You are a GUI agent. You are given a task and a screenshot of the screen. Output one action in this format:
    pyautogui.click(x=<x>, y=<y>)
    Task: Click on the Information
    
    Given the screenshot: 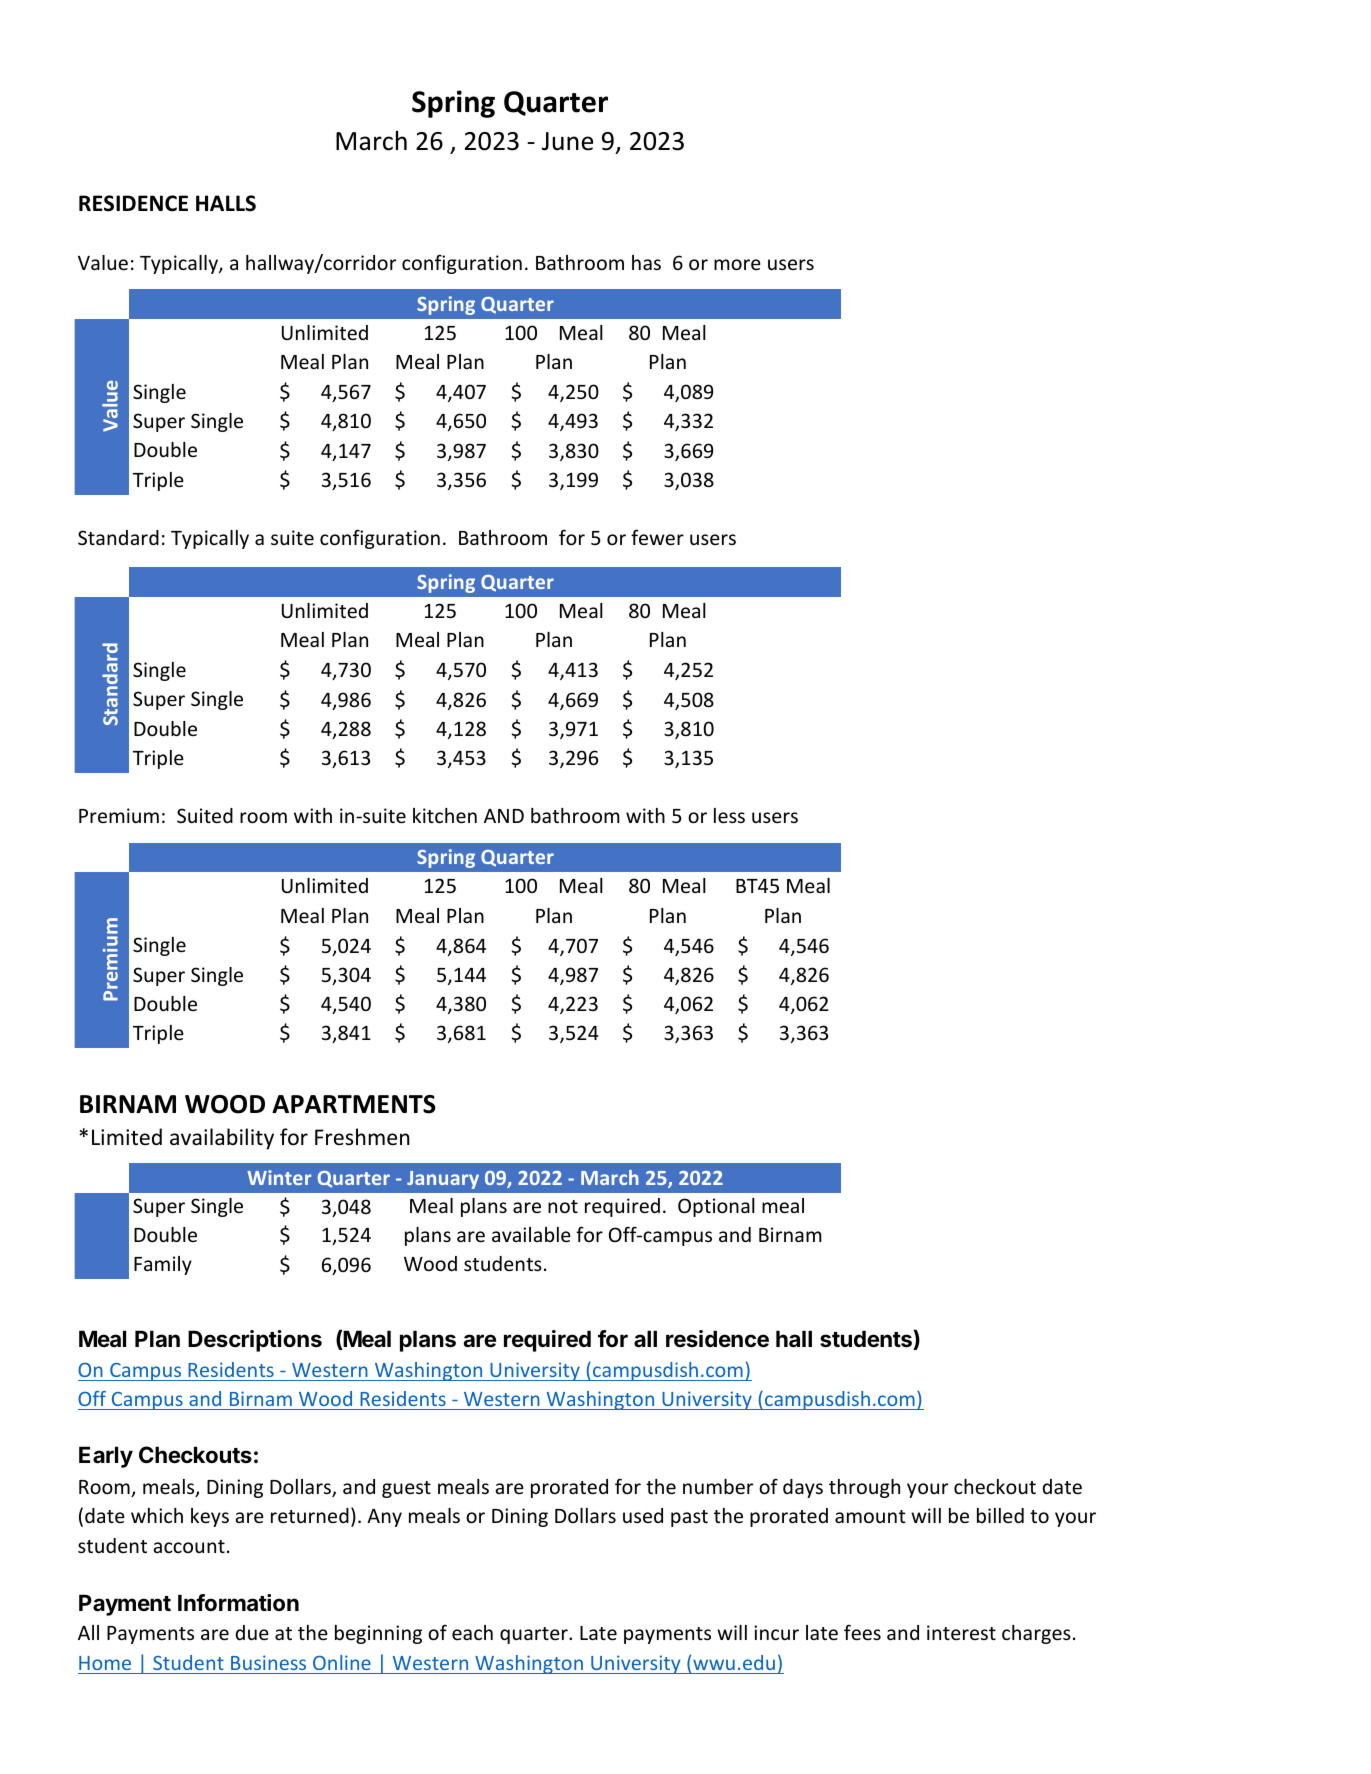 What is the action you would take?
    pyautogui.click(x=238, y=1602)
